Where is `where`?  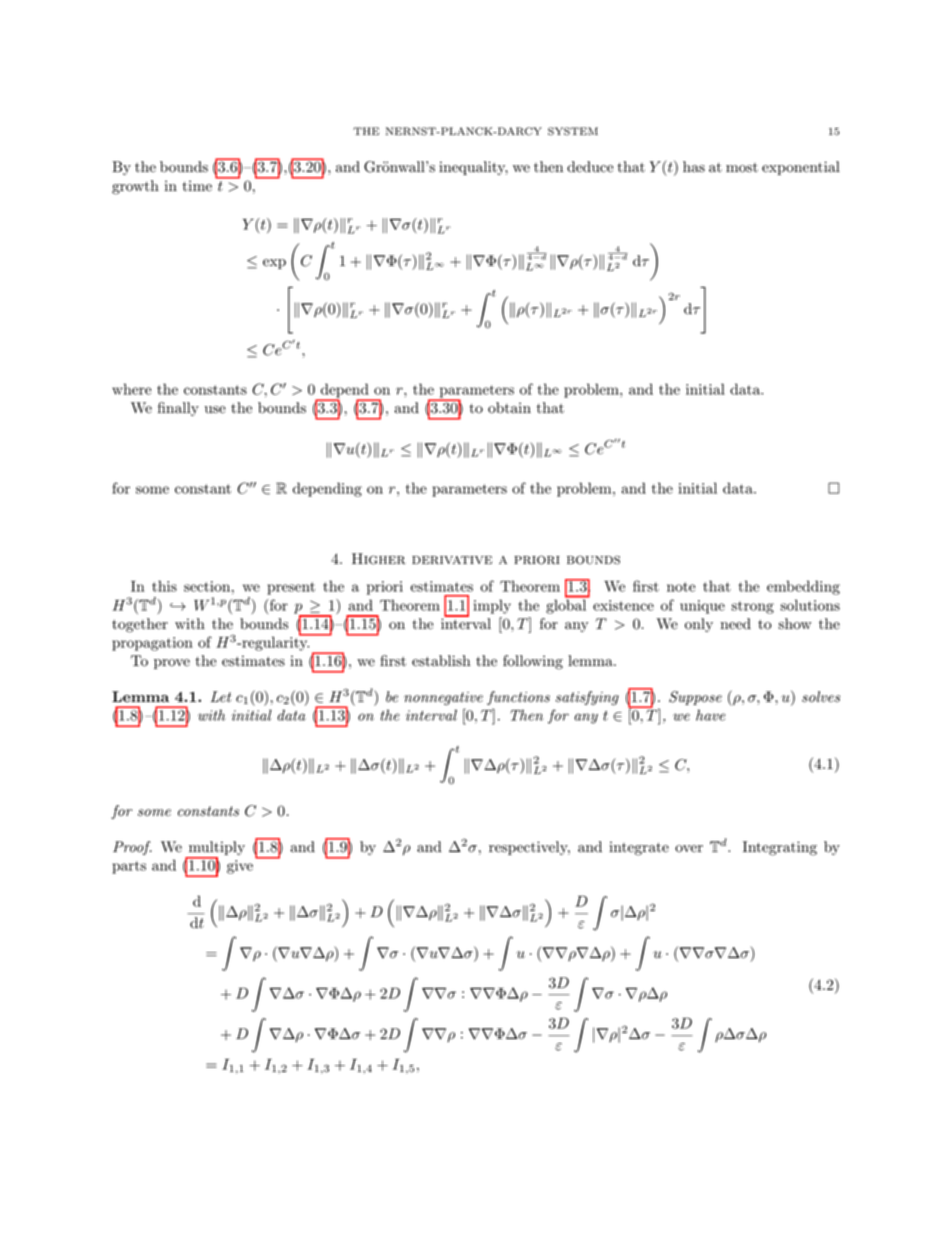
where is located at coordinates (131, 389).
